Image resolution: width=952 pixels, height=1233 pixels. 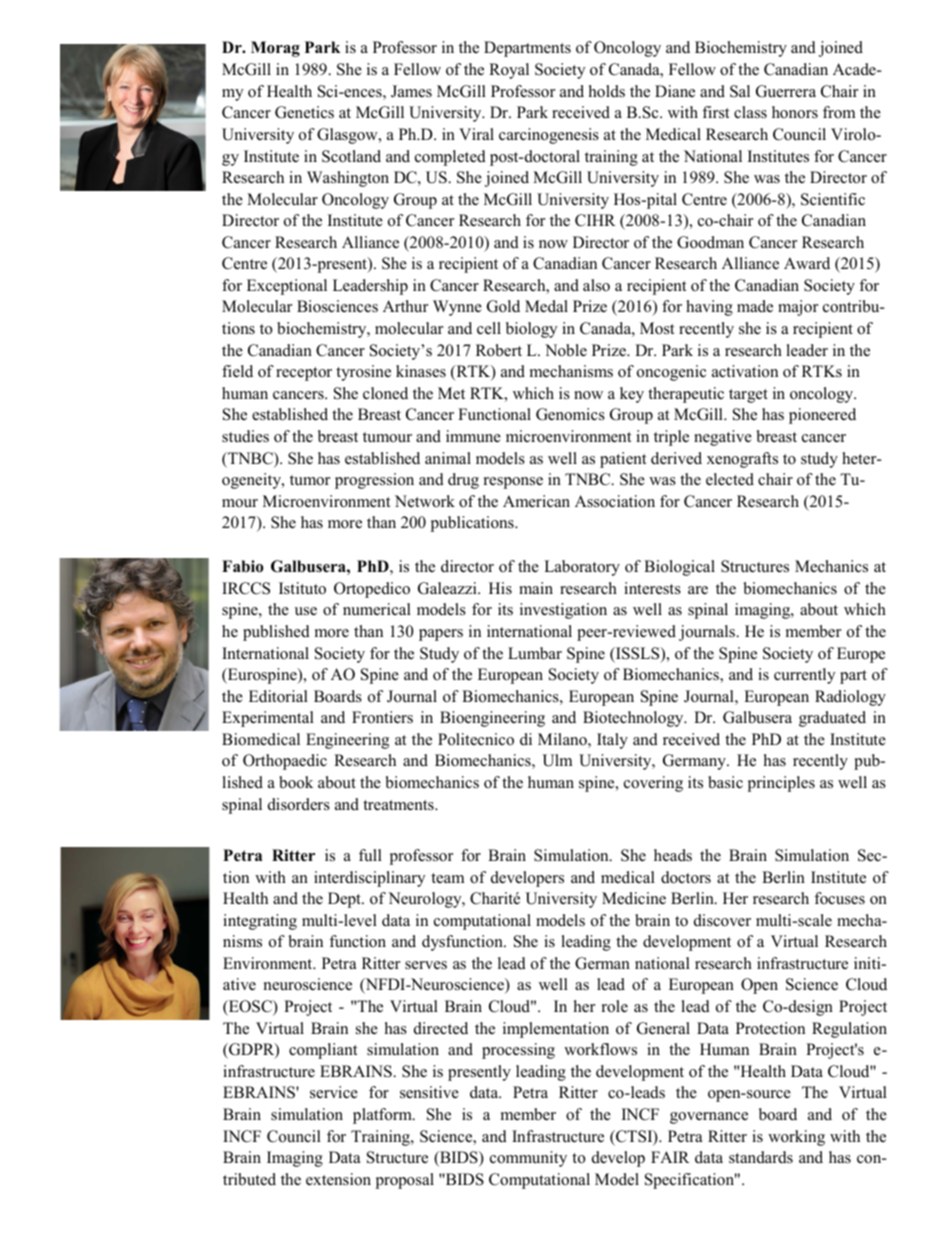 I want to click on principles, so click(x=781, y=784).
